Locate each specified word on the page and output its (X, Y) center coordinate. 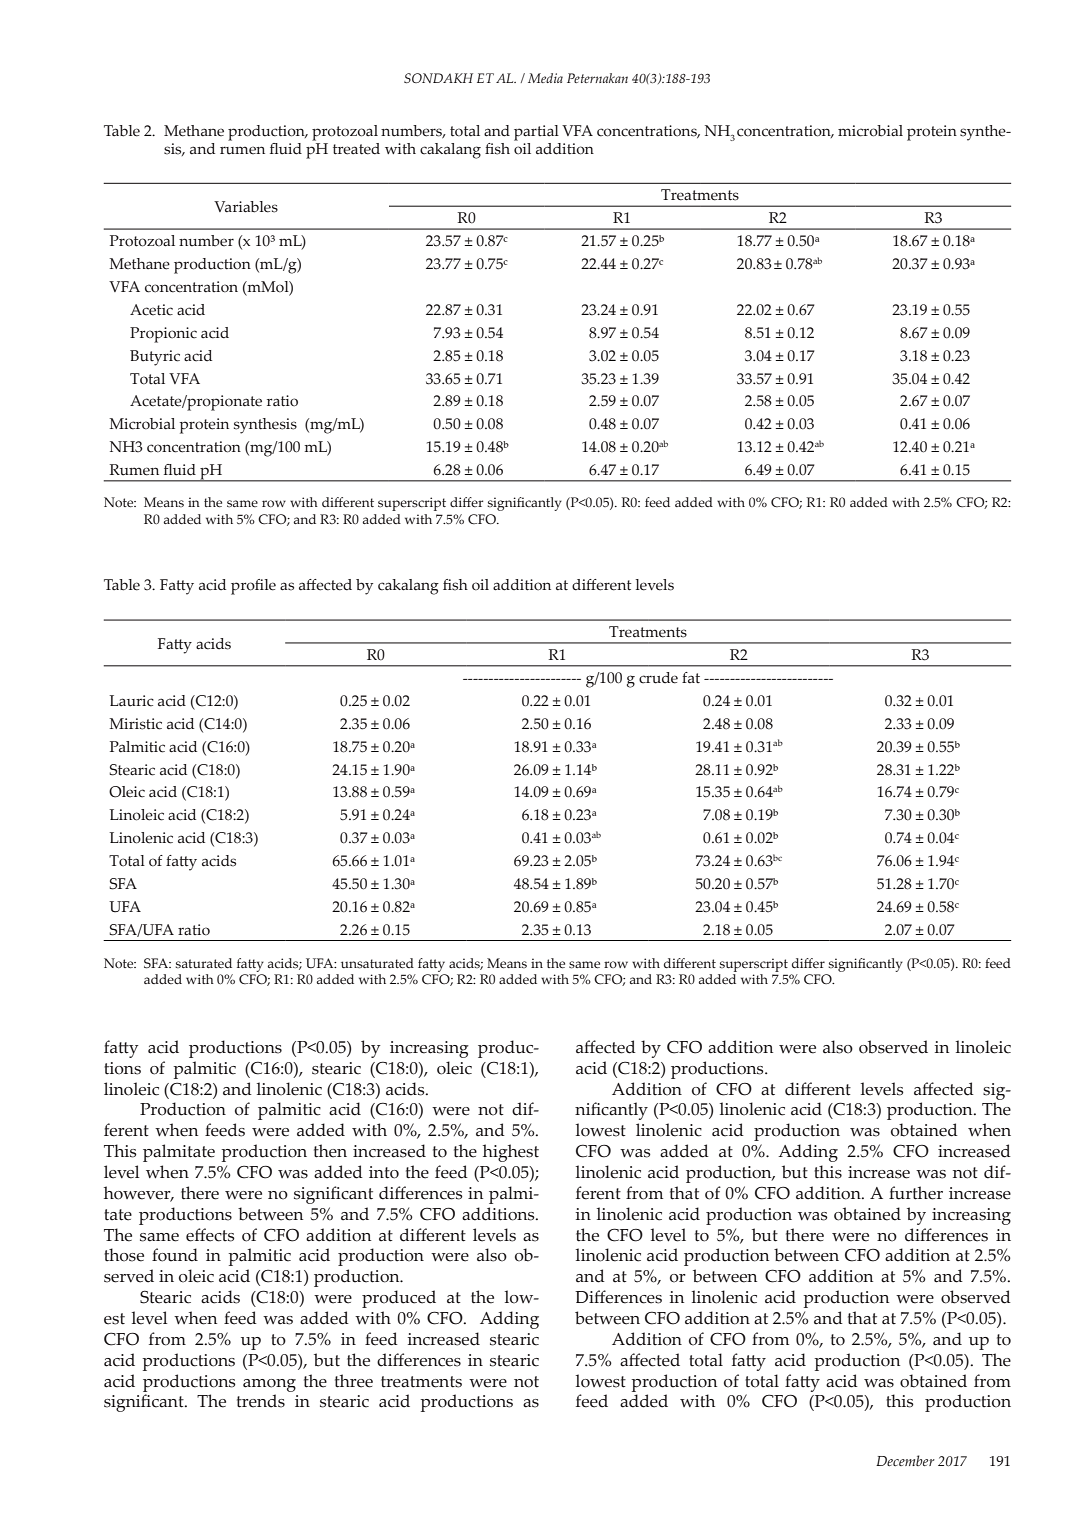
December (905, 1460)
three (354, 1381)
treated (356, 149)
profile (253, 587)
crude (658, 678)
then (330, 1151)
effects (210, 1235)
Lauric (131, 701)
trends (261, 1401)
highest (511, 1153)
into (384, 1172)
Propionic (163, 335)
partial (536, 133)
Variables (246, 207)
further (916, 1193)
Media (545, 78)
